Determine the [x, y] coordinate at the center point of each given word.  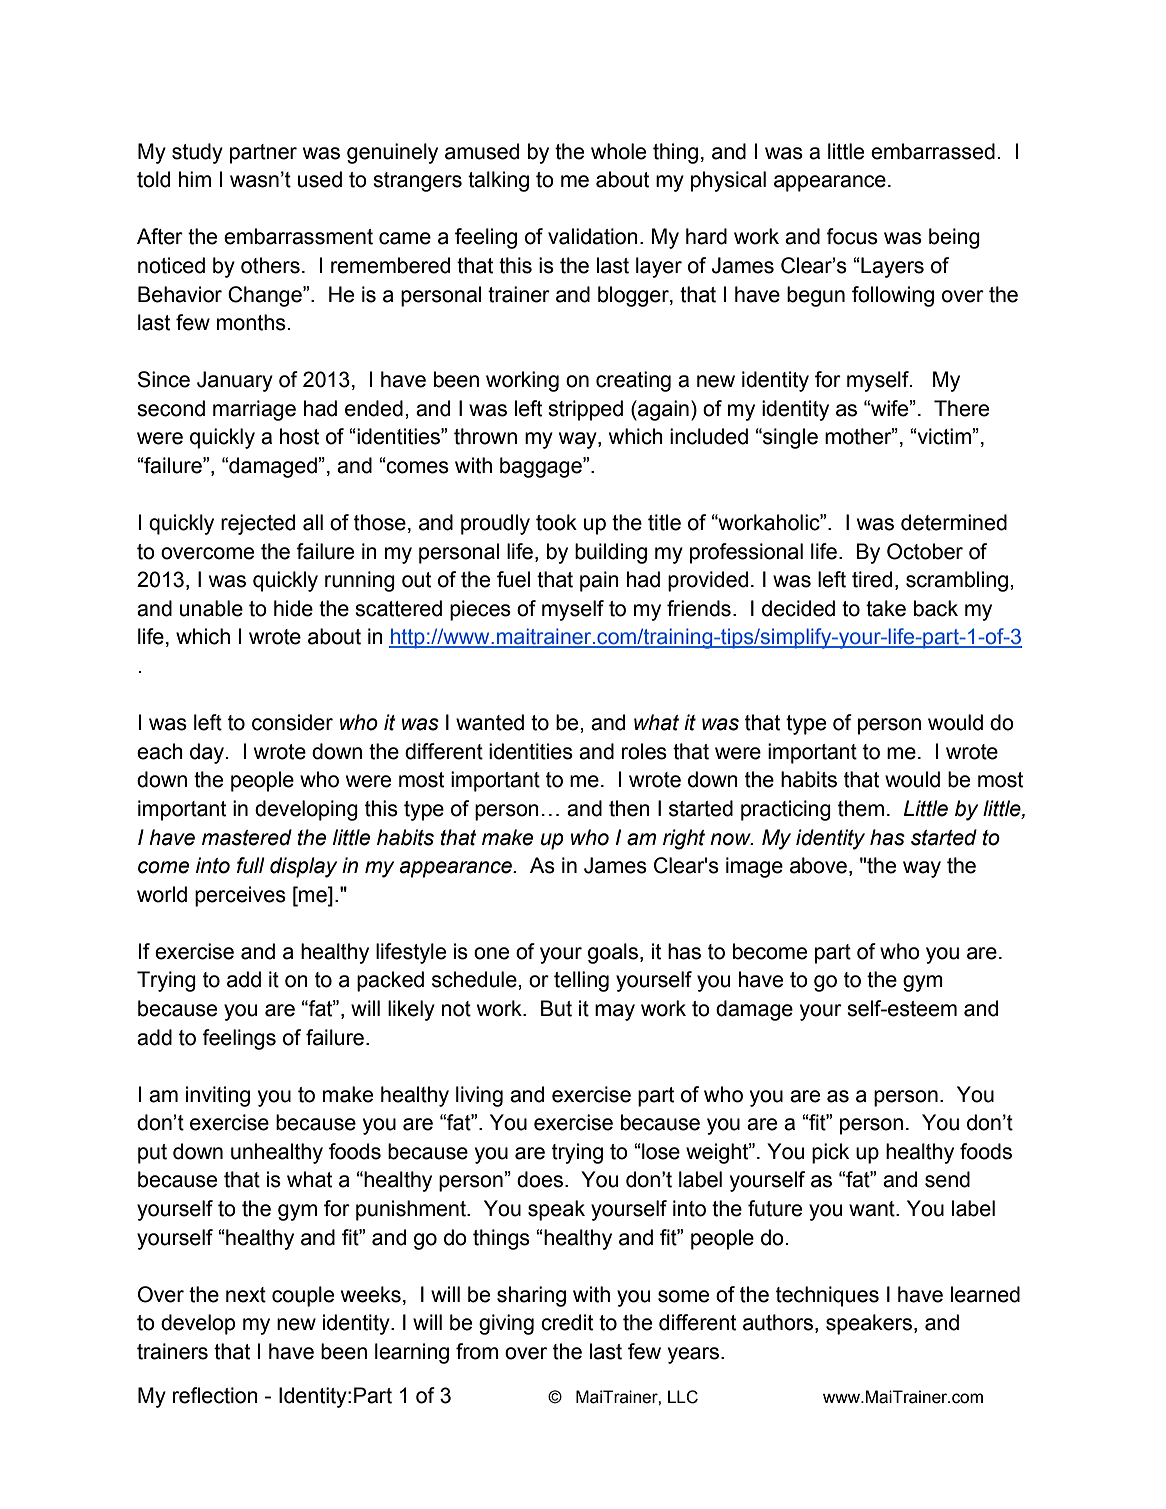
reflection [215, 1395]
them [861, 808]
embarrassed [933, 151]
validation [593, 236]
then [629, 808]
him [195, 179]
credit [567, 1322]
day [207, 753]
